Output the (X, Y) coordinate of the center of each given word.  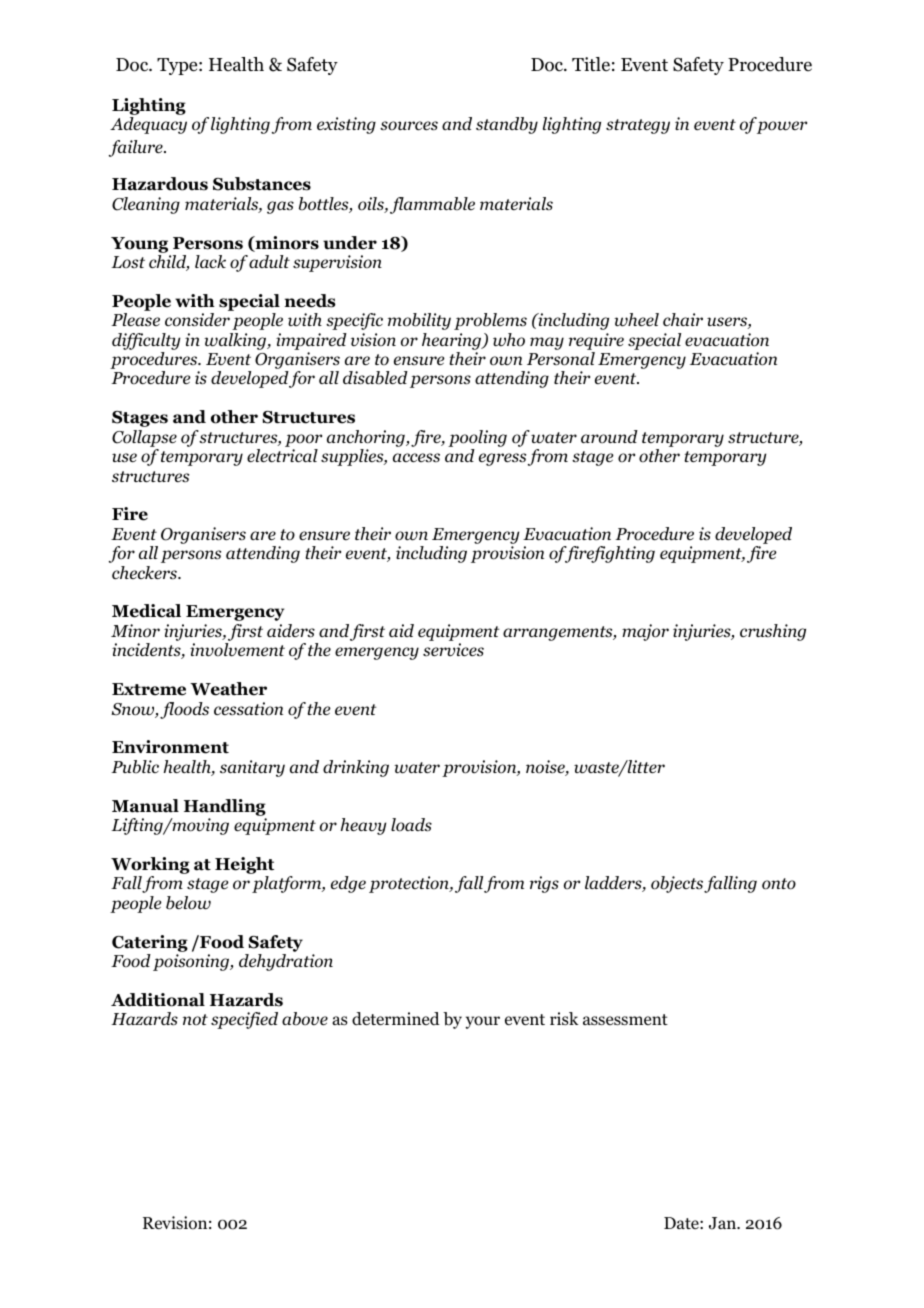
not (195, 1020)
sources (409, 126)
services (453, 650)
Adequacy (148, 125)
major (645, 632)
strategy (638, 126)
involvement (237, 650)
